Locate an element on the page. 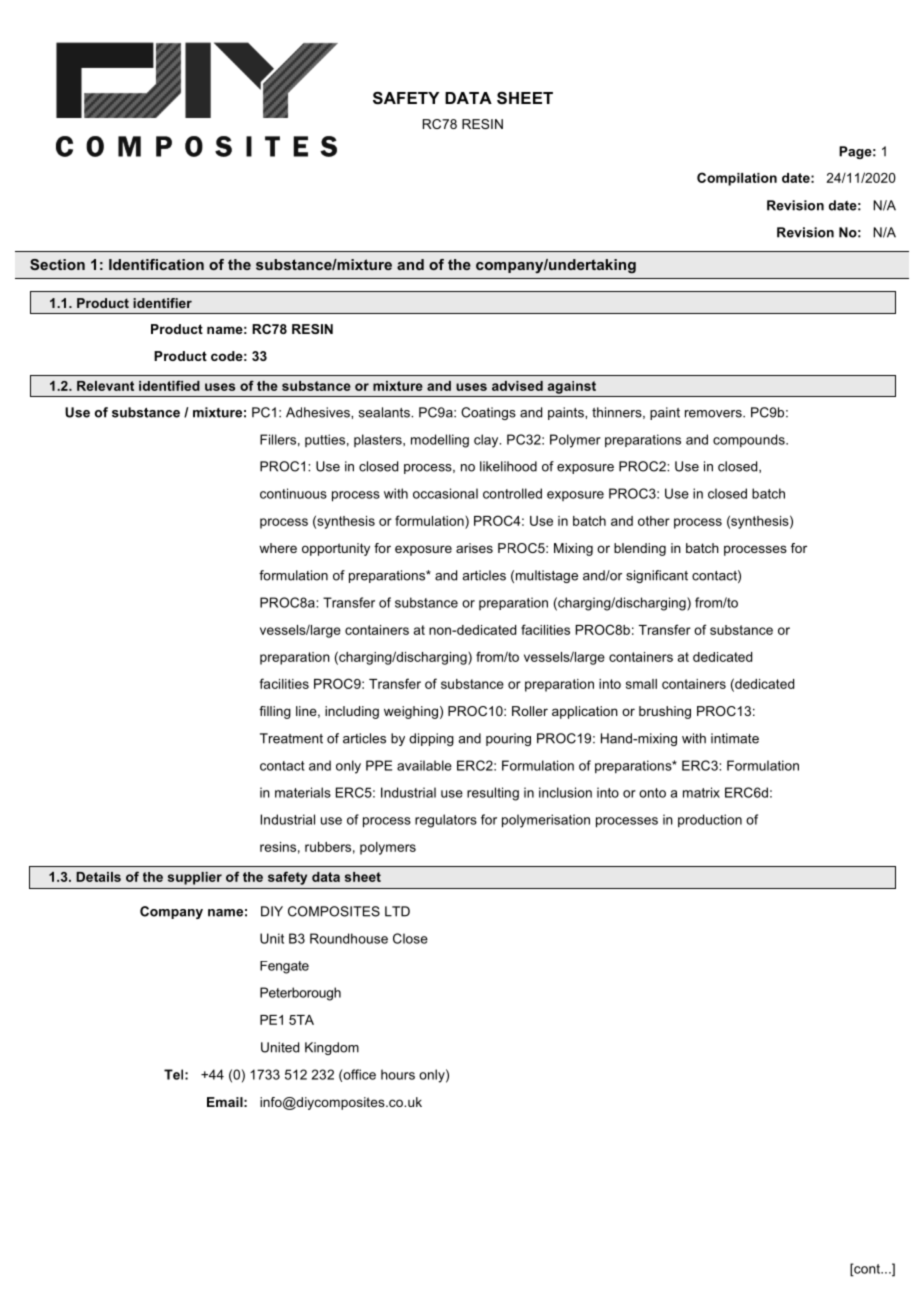 The width and height of the image is (924, 1308). other is located at coordinates (654, 521).
